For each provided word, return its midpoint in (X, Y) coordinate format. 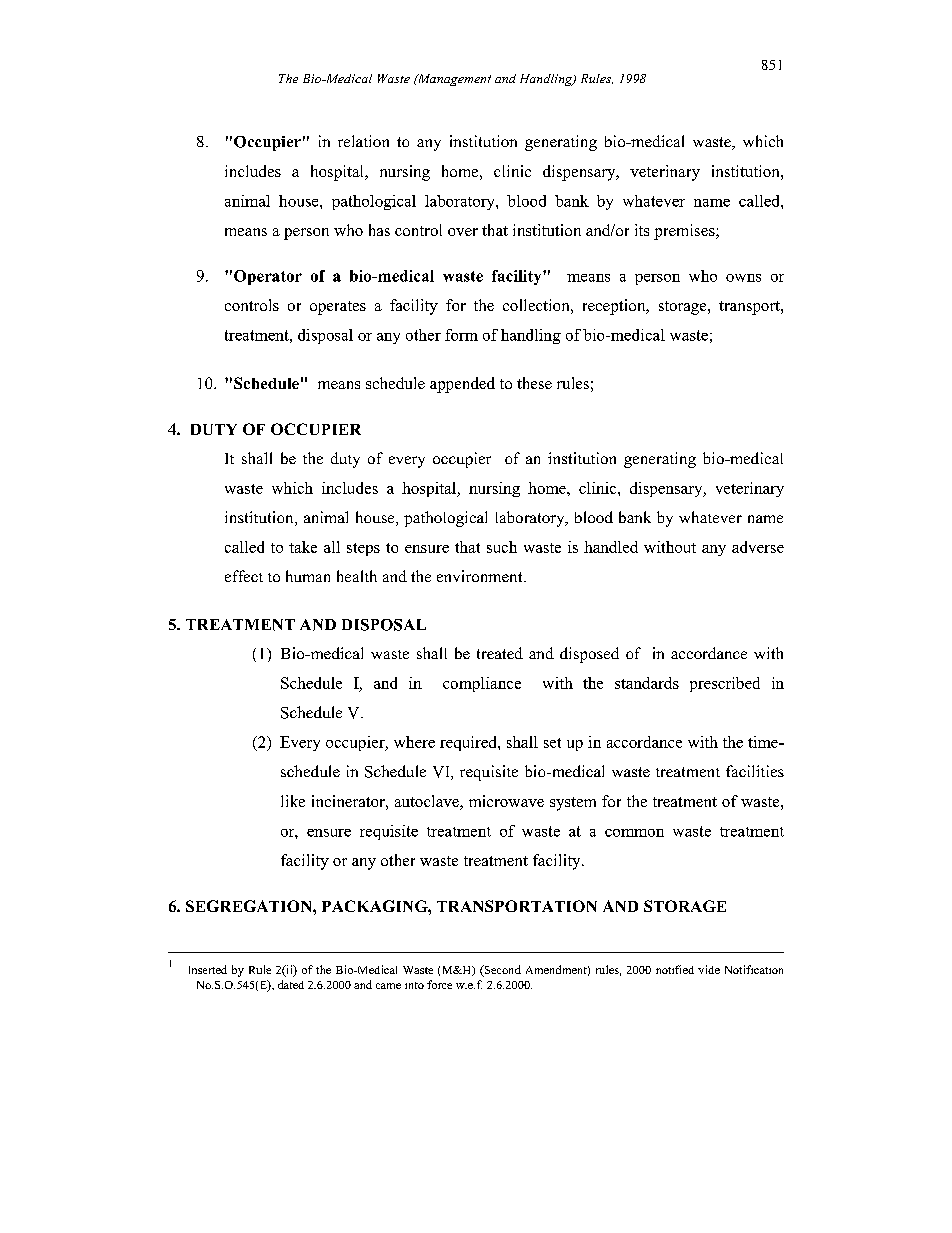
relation (363, 141)
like (293, 801)
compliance (482, 684)
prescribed (725, 684)
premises (685, 232)
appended (462, 385)
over (463, 232)
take (303, 547)
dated (291, 984)
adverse (758, 547)
